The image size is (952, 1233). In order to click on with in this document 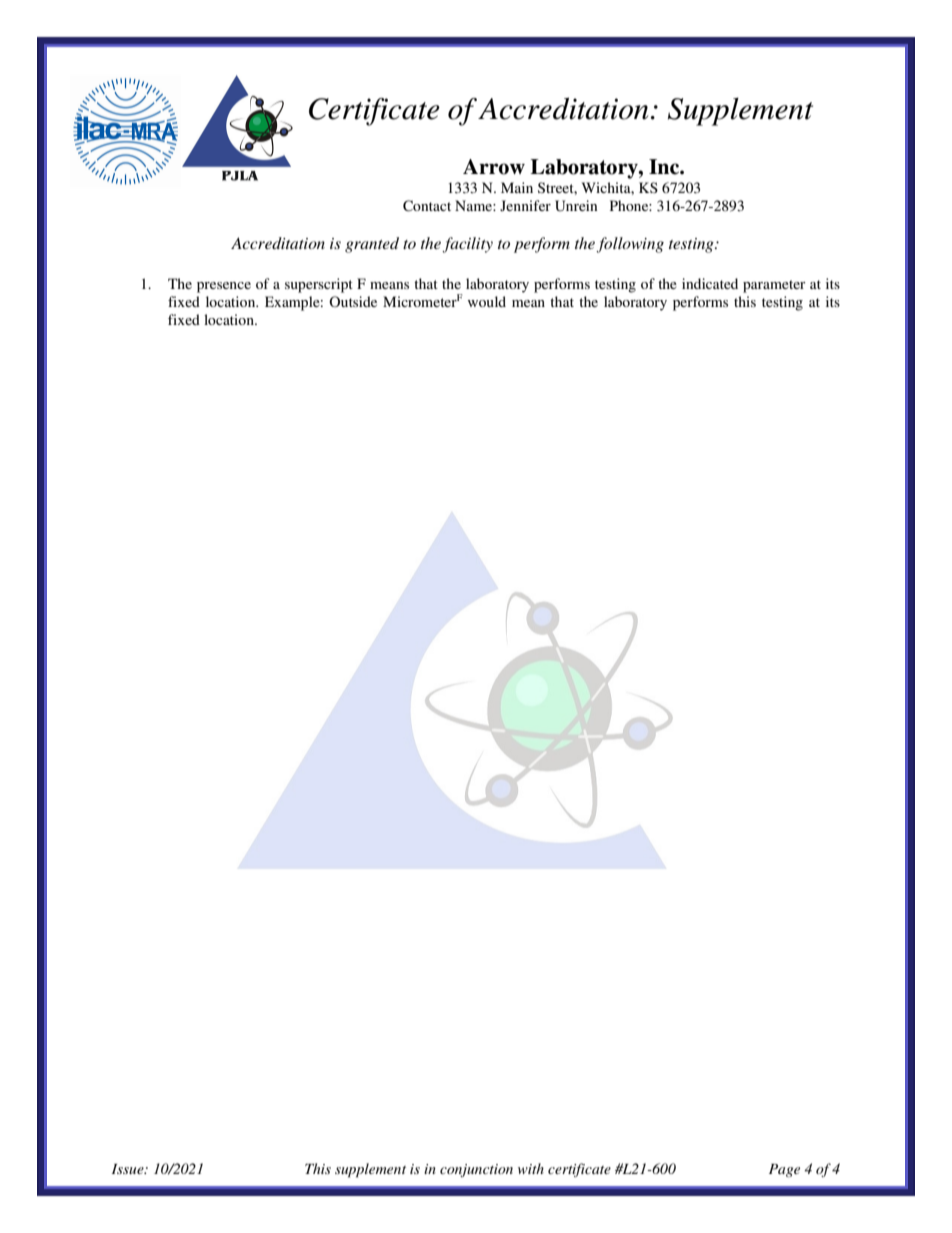, I will do `click(531, 1168)`.
